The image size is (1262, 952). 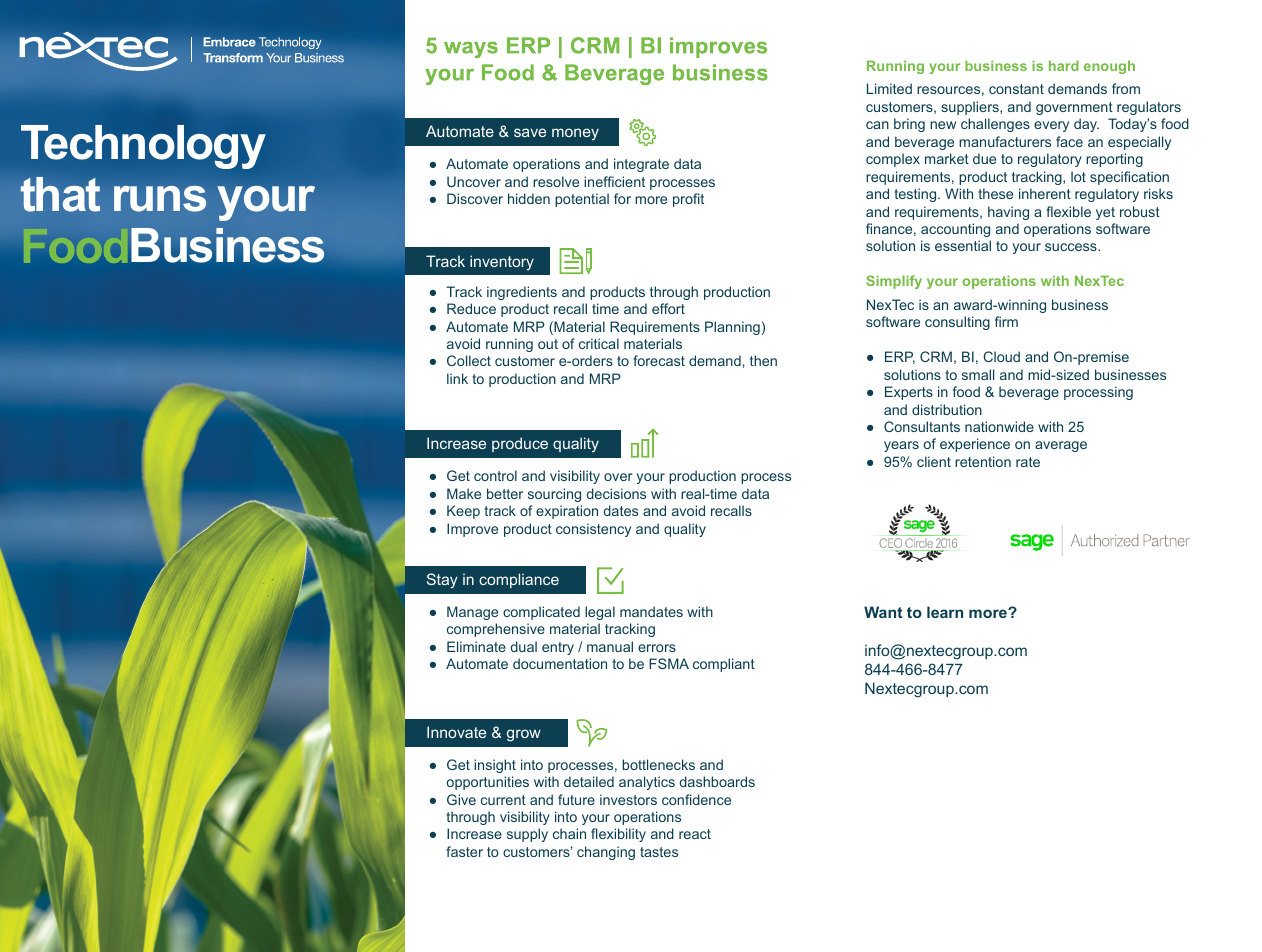 I want to click on ways, so click(x=471, y=50).
